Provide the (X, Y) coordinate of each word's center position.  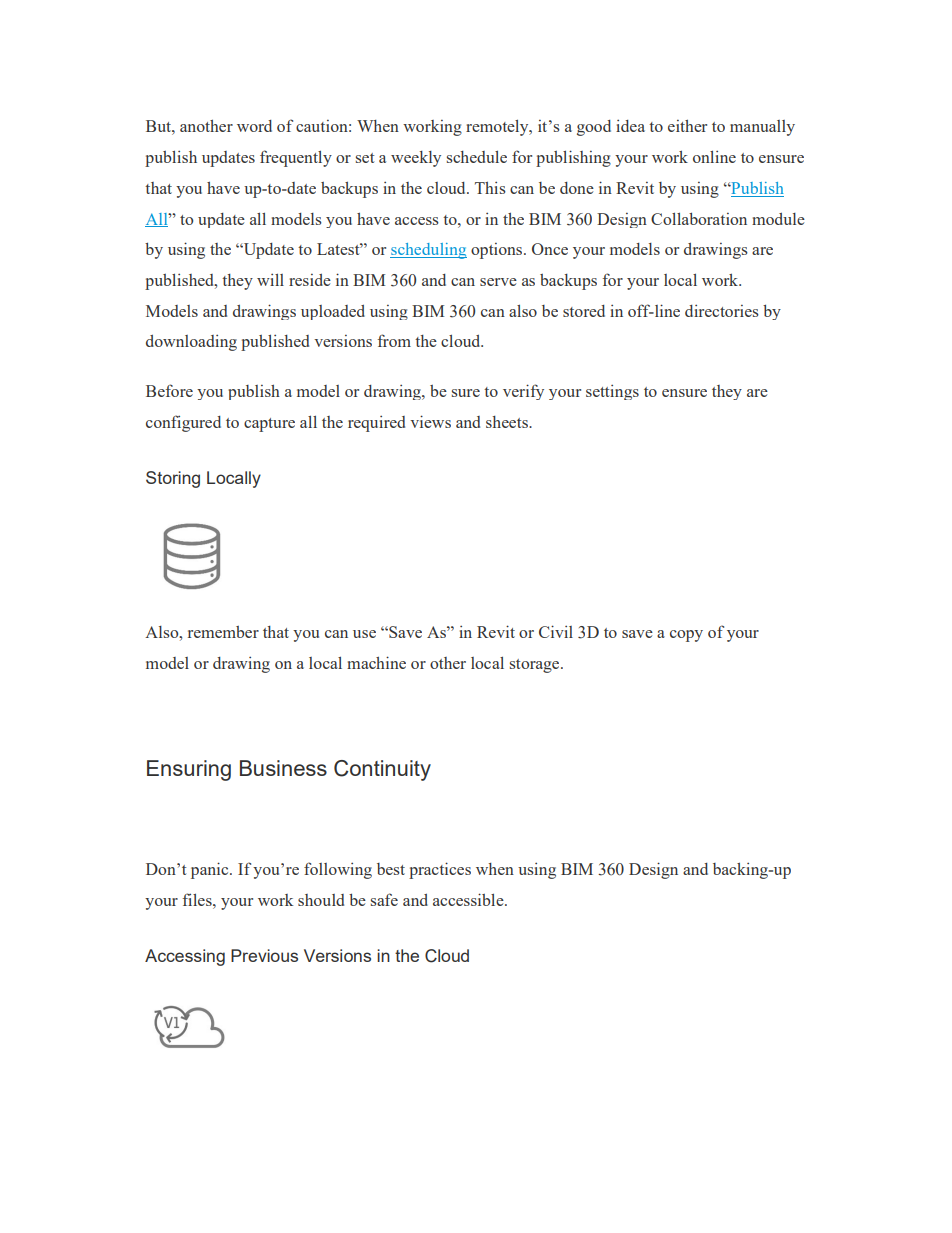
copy (686, 636)
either (687, 126)
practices (440, 870)
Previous (264, 955)
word (254, 126)
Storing (173, 479)
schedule (477, 157)
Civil (556, 631)
